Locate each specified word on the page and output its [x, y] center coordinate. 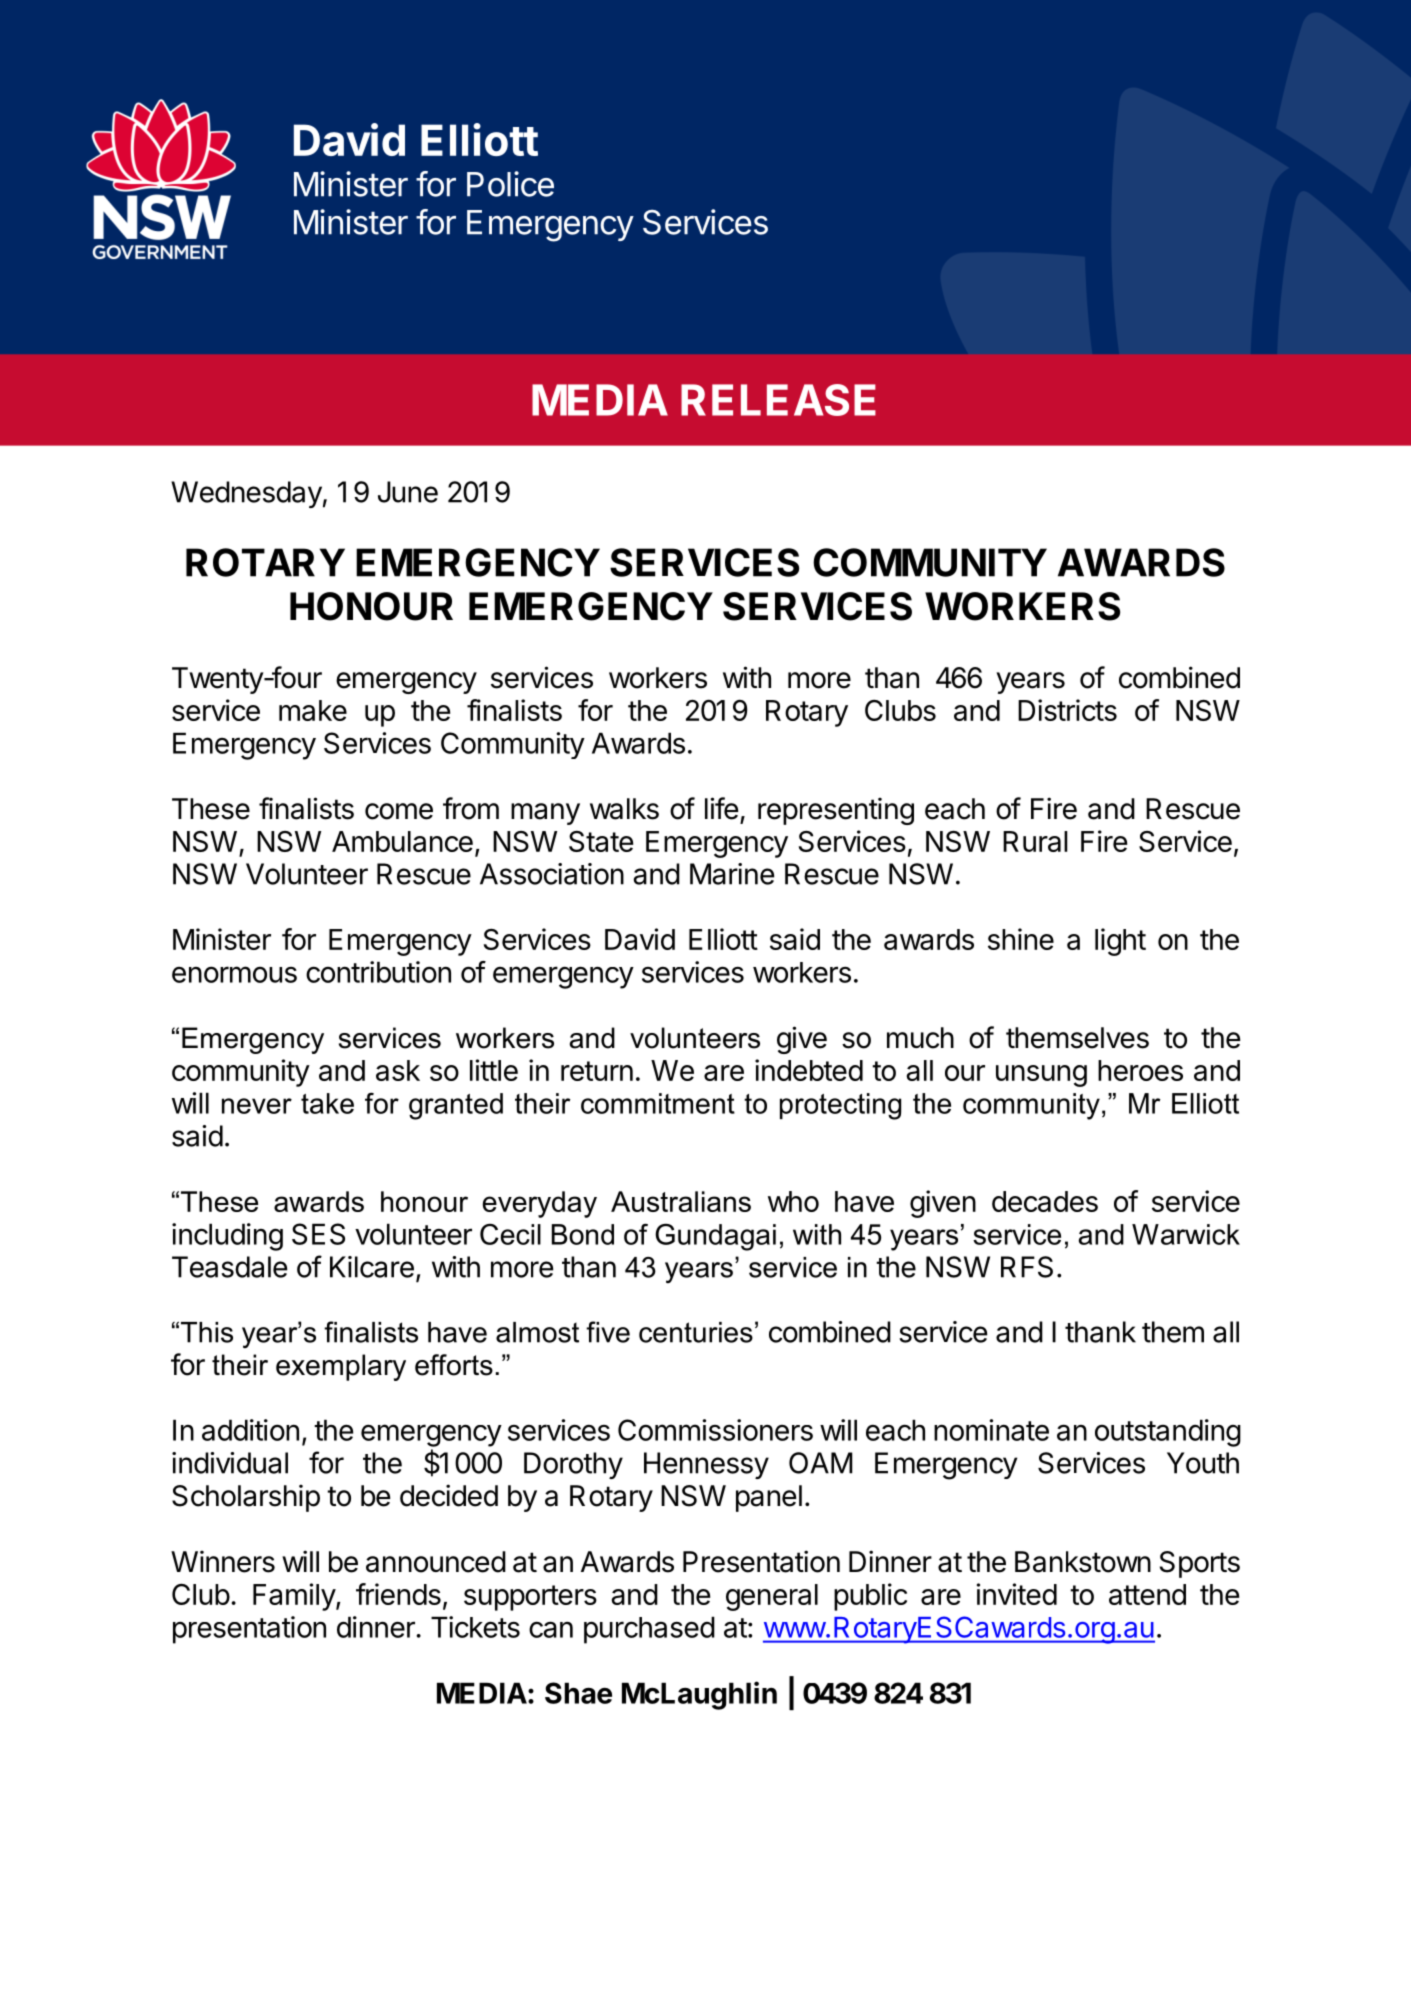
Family [295, 1597]
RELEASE [778, 400]
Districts [1067, 710]
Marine [732, 874]
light [1120, 942]
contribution [378, 972]
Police [510, 184]
